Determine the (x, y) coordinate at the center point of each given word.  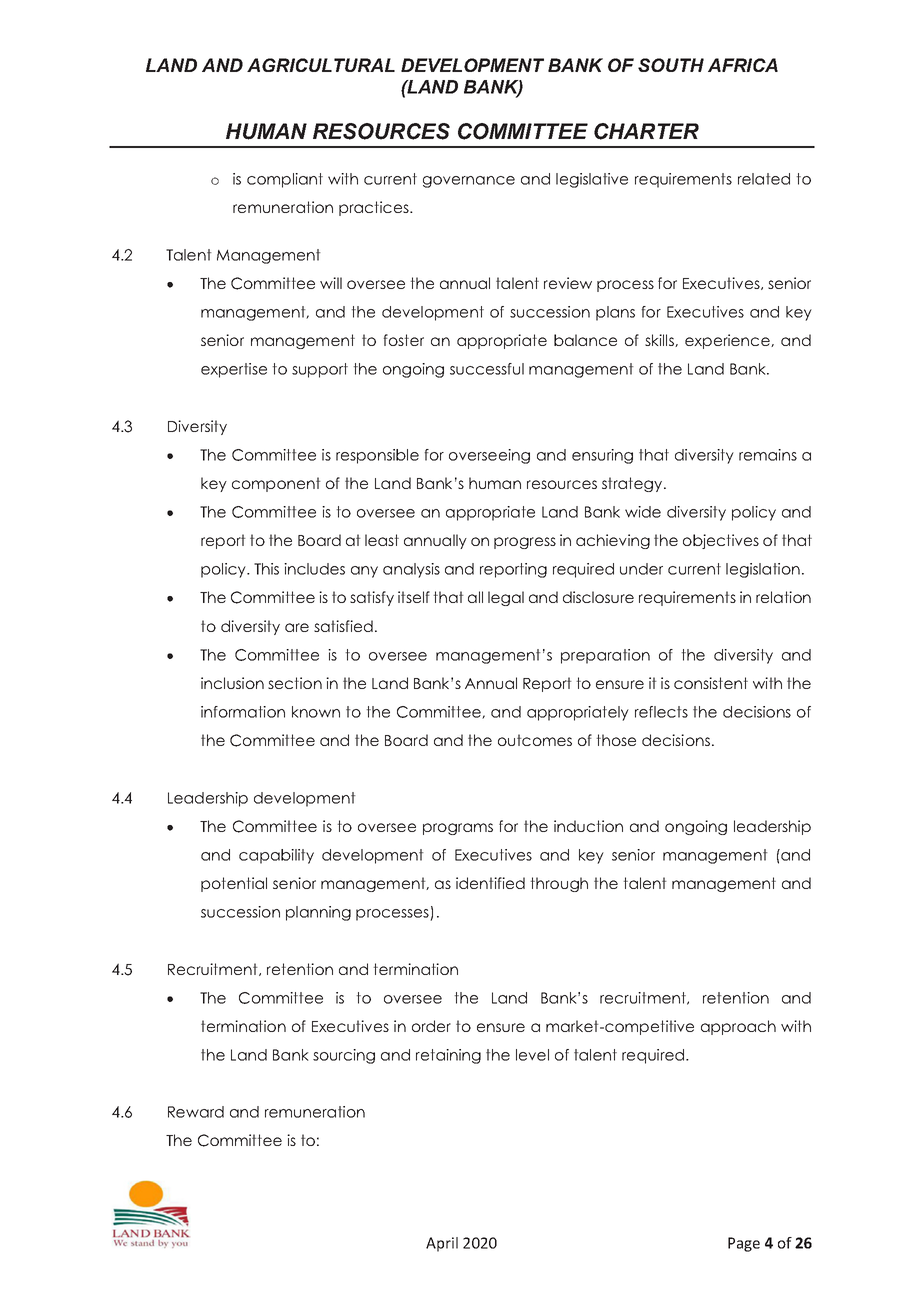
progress (525, 543)
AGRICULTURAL (321, 65)
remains (768, 455)
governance (469, 182)
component (276, 484)
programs (458, 829)
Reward (196, 1112)
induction (588, 826)
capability (276, 856)
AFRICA (743, 65)
